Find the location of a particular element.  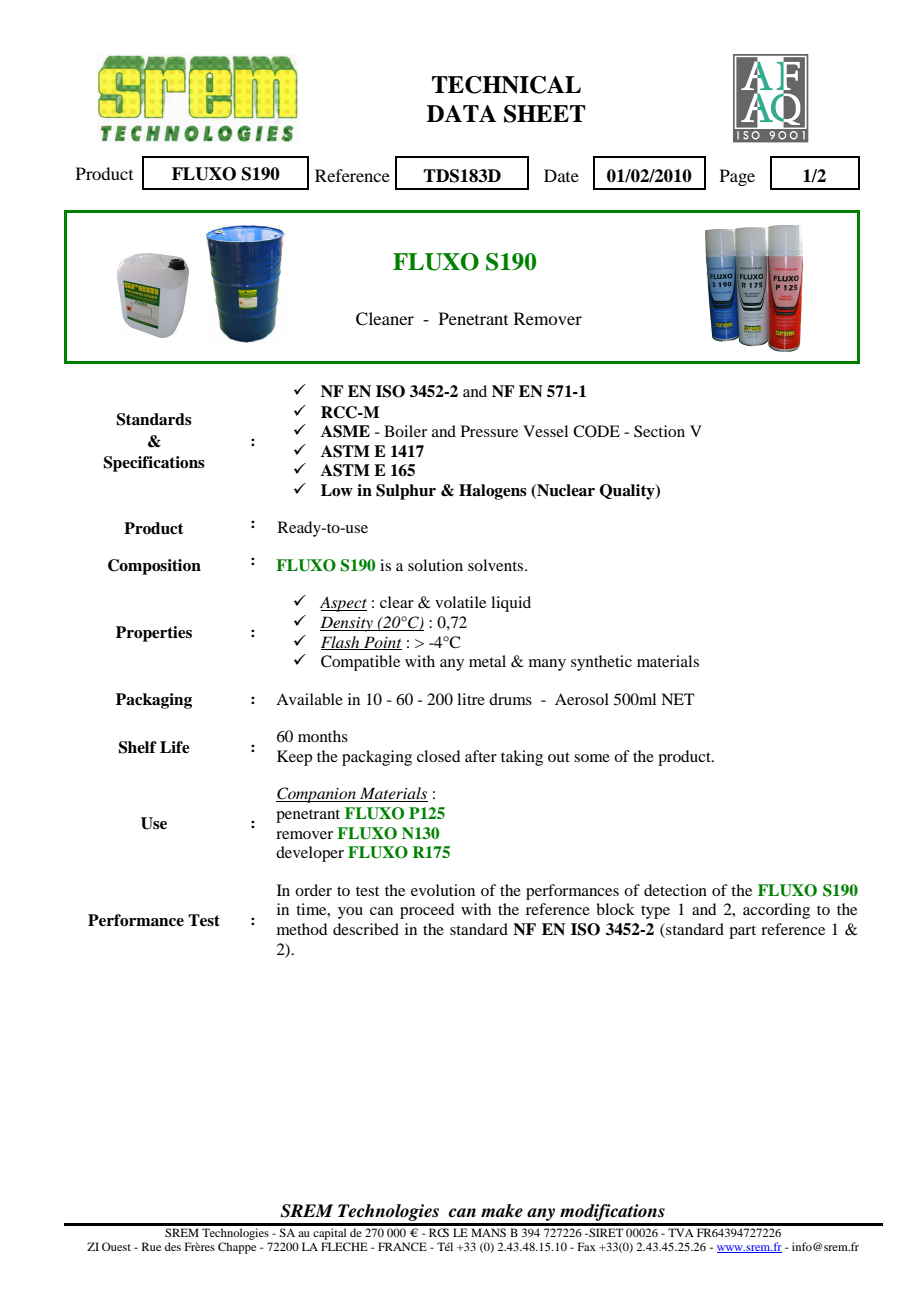

Pressure is located at coordinates (489, 431).
